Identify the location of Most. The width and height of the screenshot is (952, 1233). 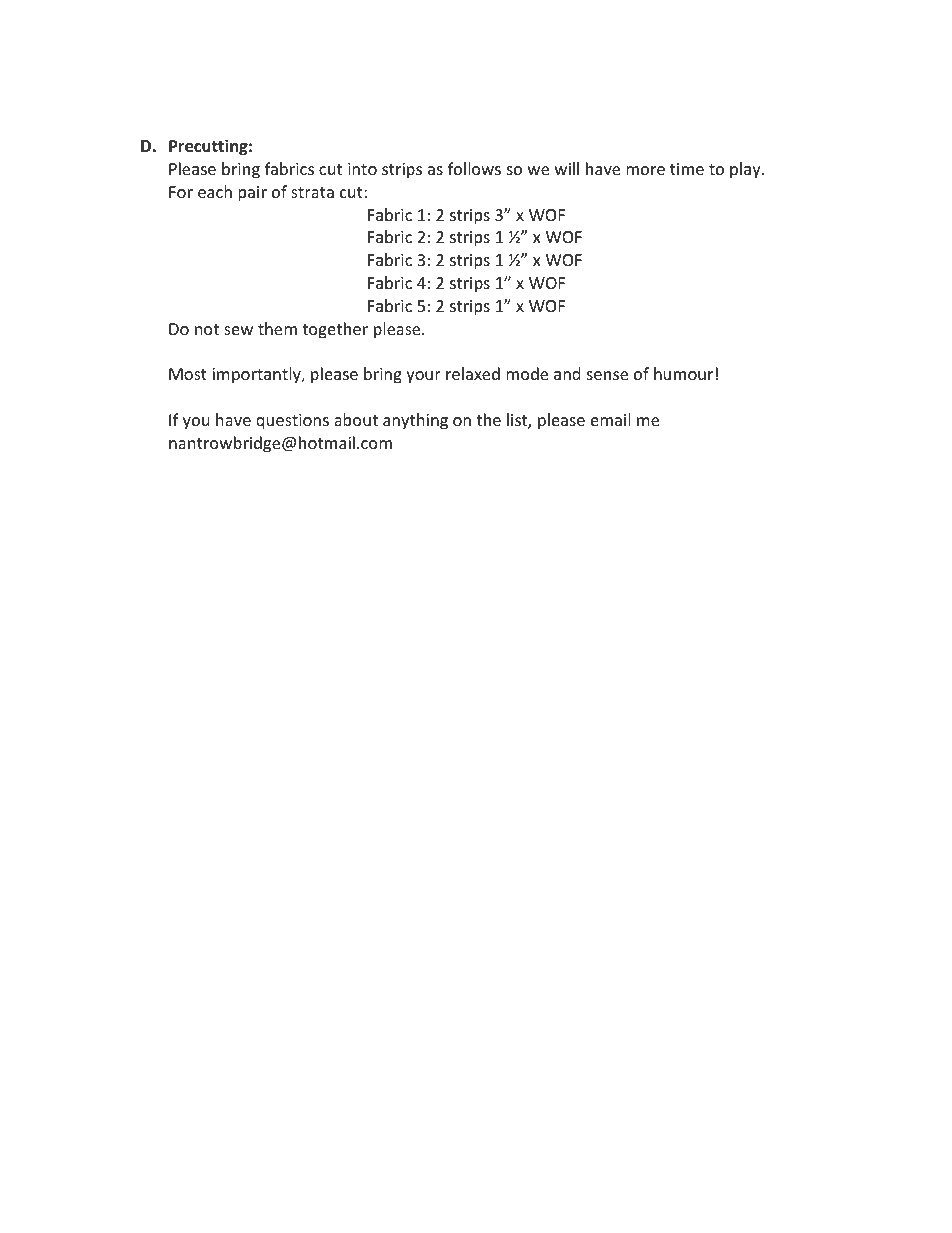
(188, 374).
